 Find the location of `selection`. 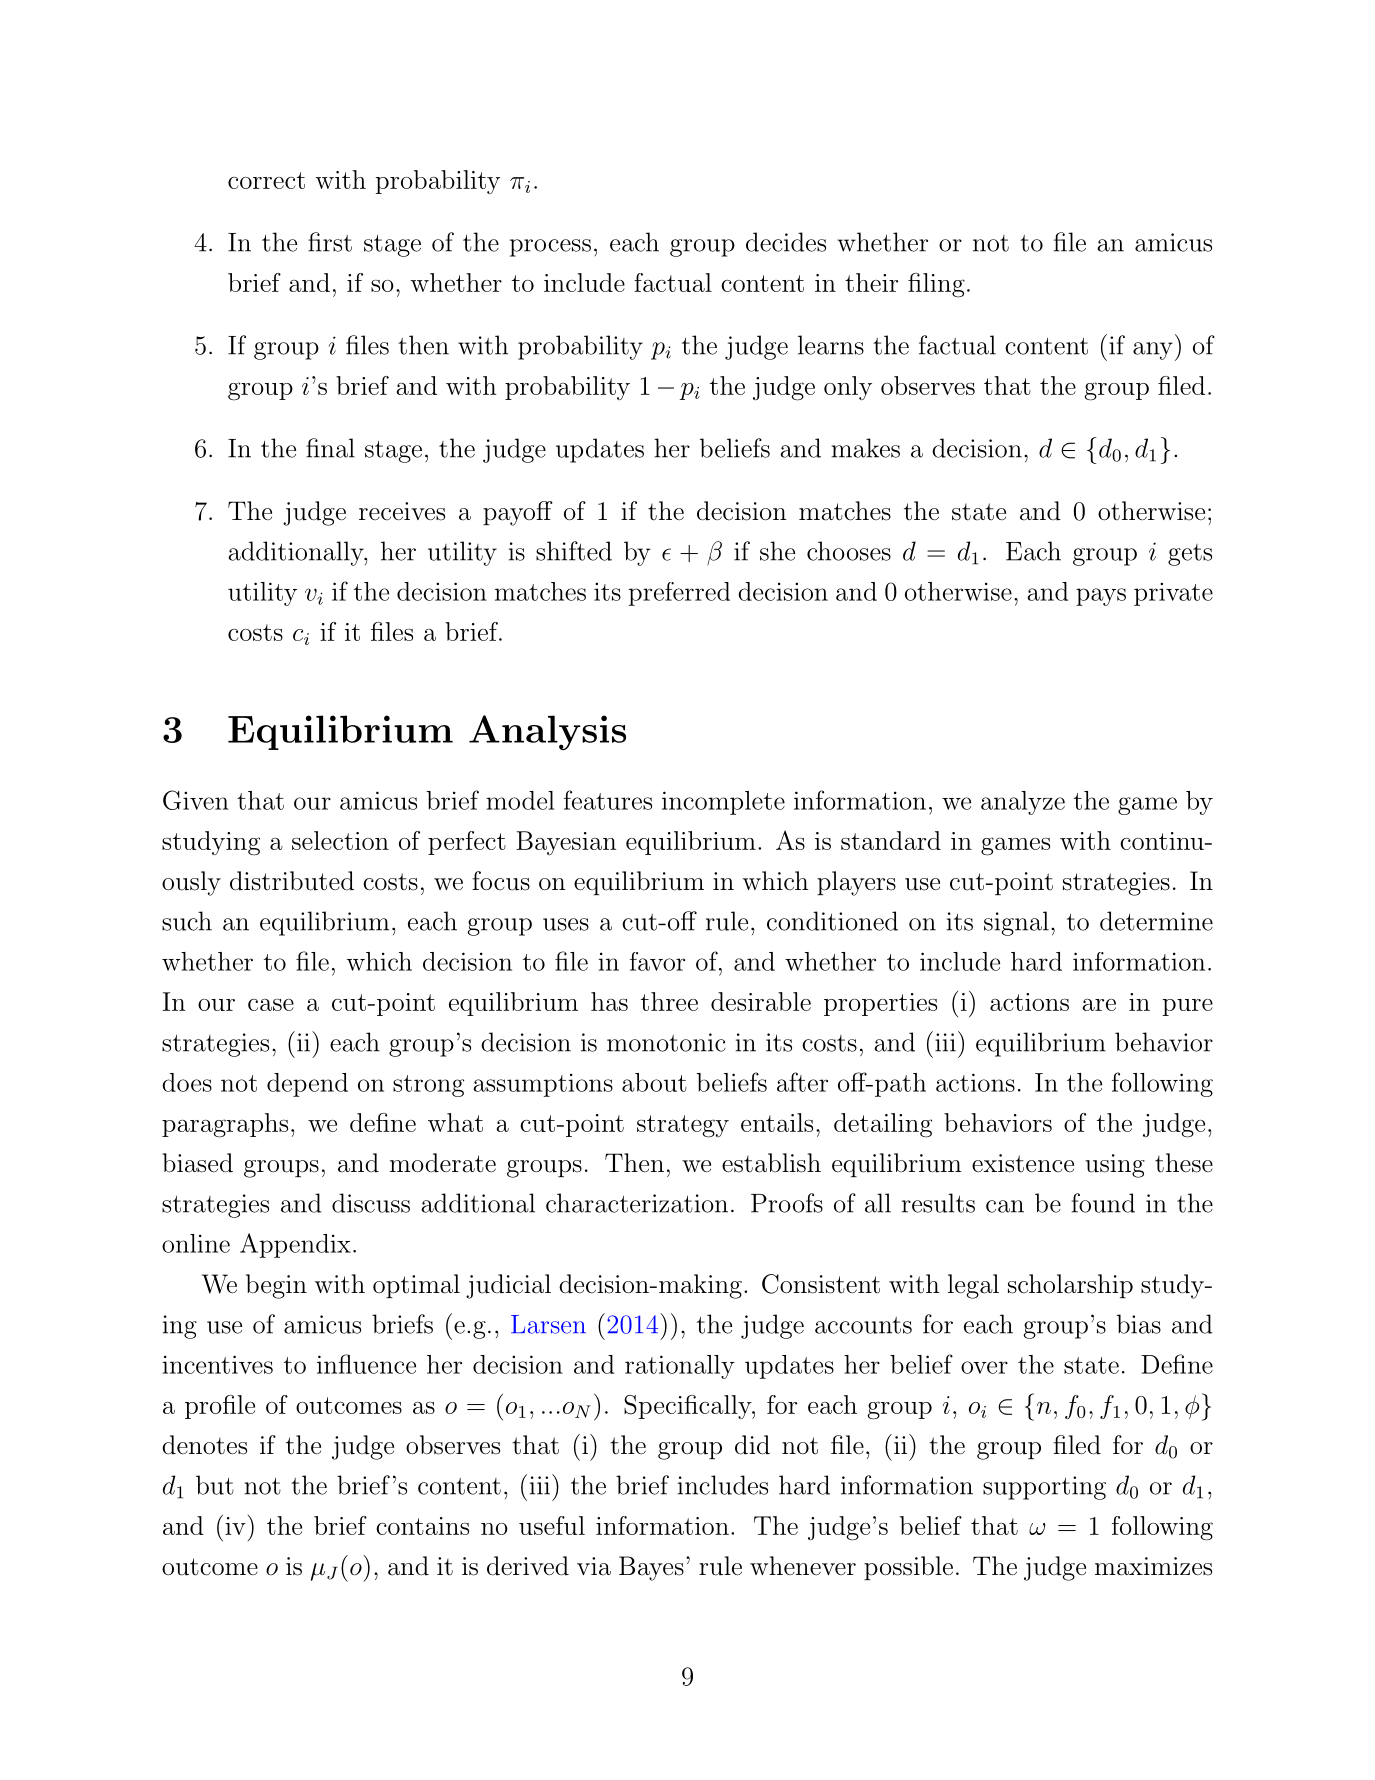

selection is located at coordinates (340, 840).
